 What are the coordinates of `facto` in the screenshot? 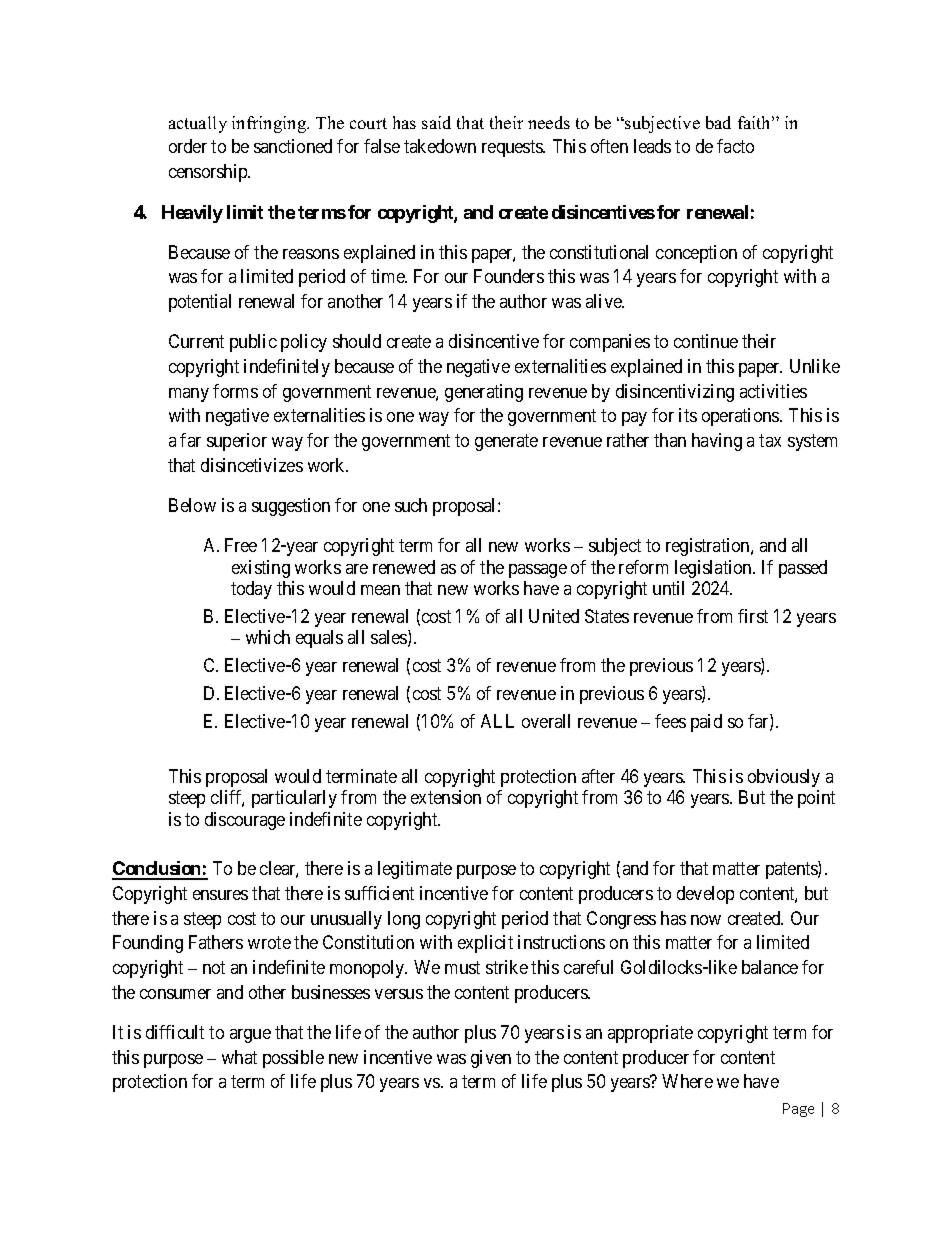 It's located at (735, 146).
